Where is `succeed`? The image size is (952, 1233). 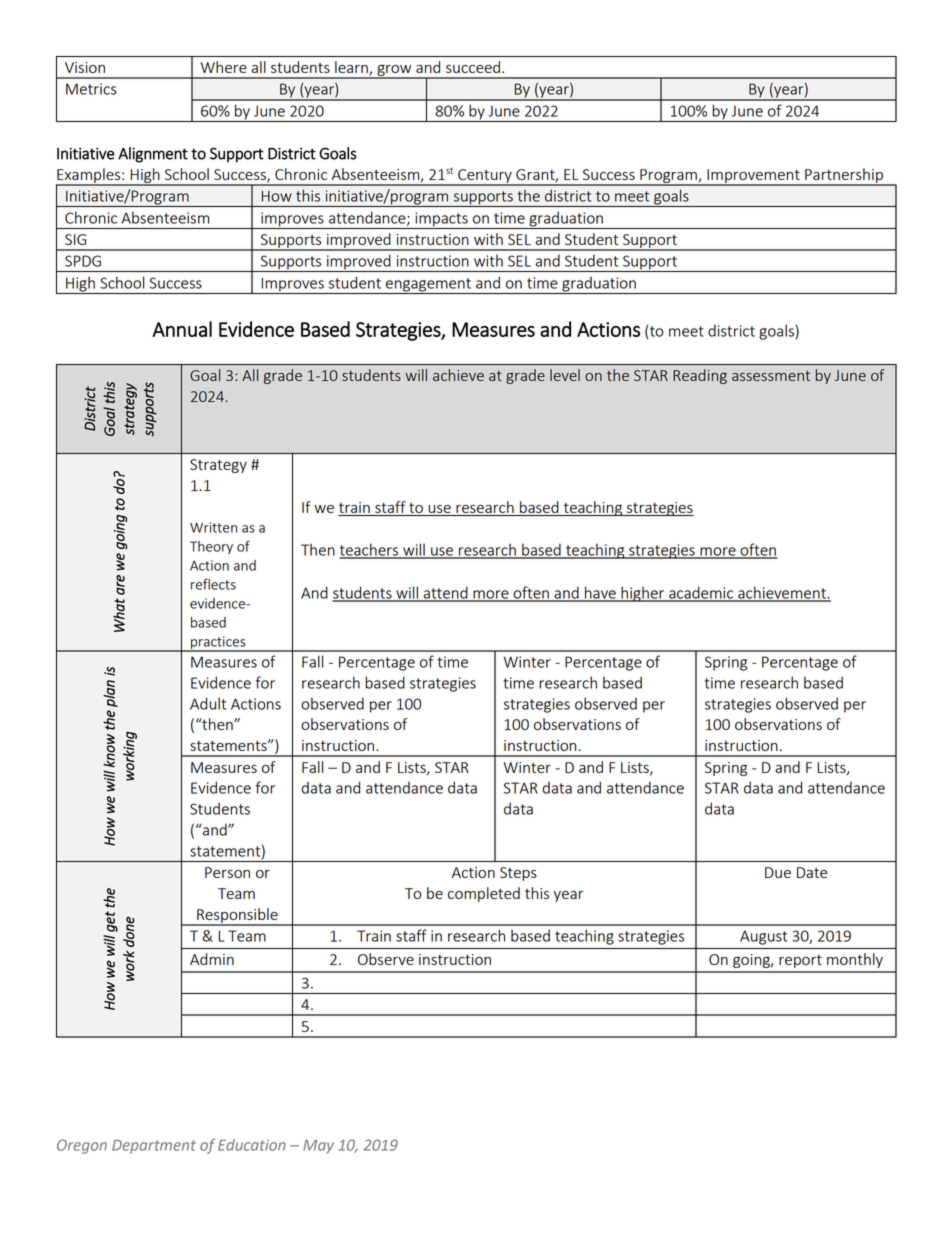 succeed is located at coordinates (473, 67).
